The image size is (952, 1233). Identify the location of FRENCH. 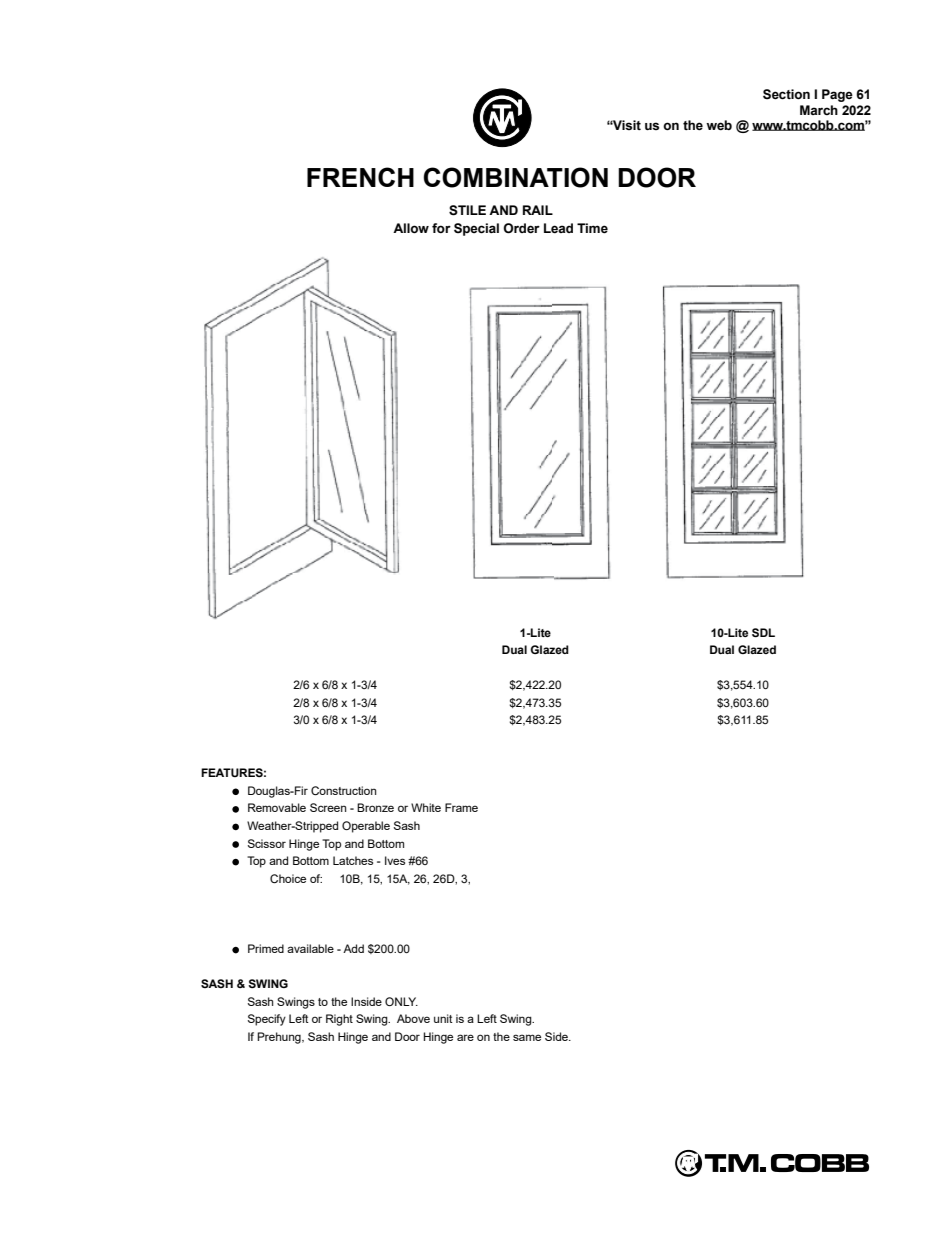
(360, 177).
